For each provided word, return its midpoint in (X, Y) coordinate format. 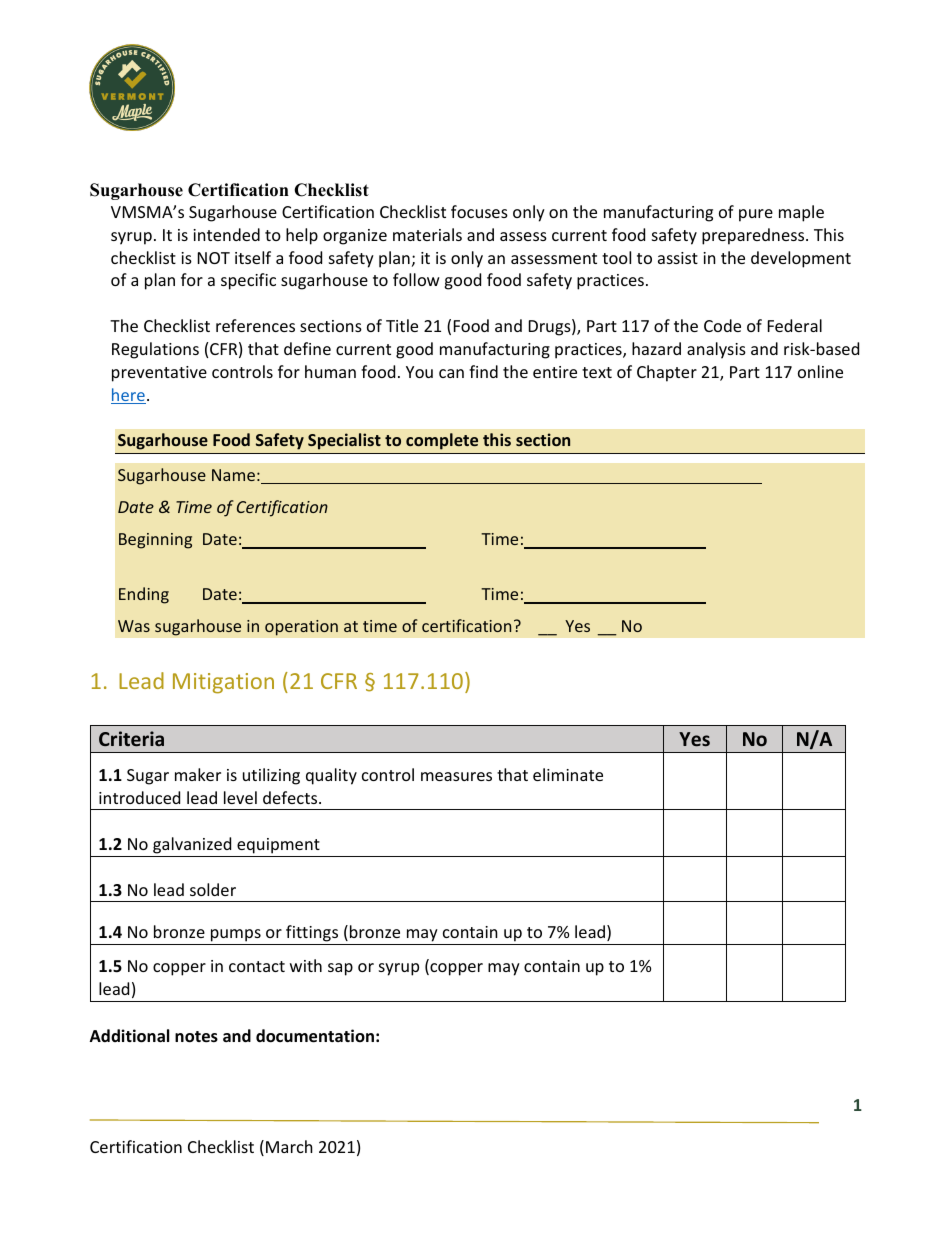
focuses (479, 211)
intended (226, 234)
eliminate (568, 774)
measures (456, 776)
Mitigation (223, 683)
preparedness (754, 236)
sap (340, 969)
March (289, 1146)
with (306, 965)
